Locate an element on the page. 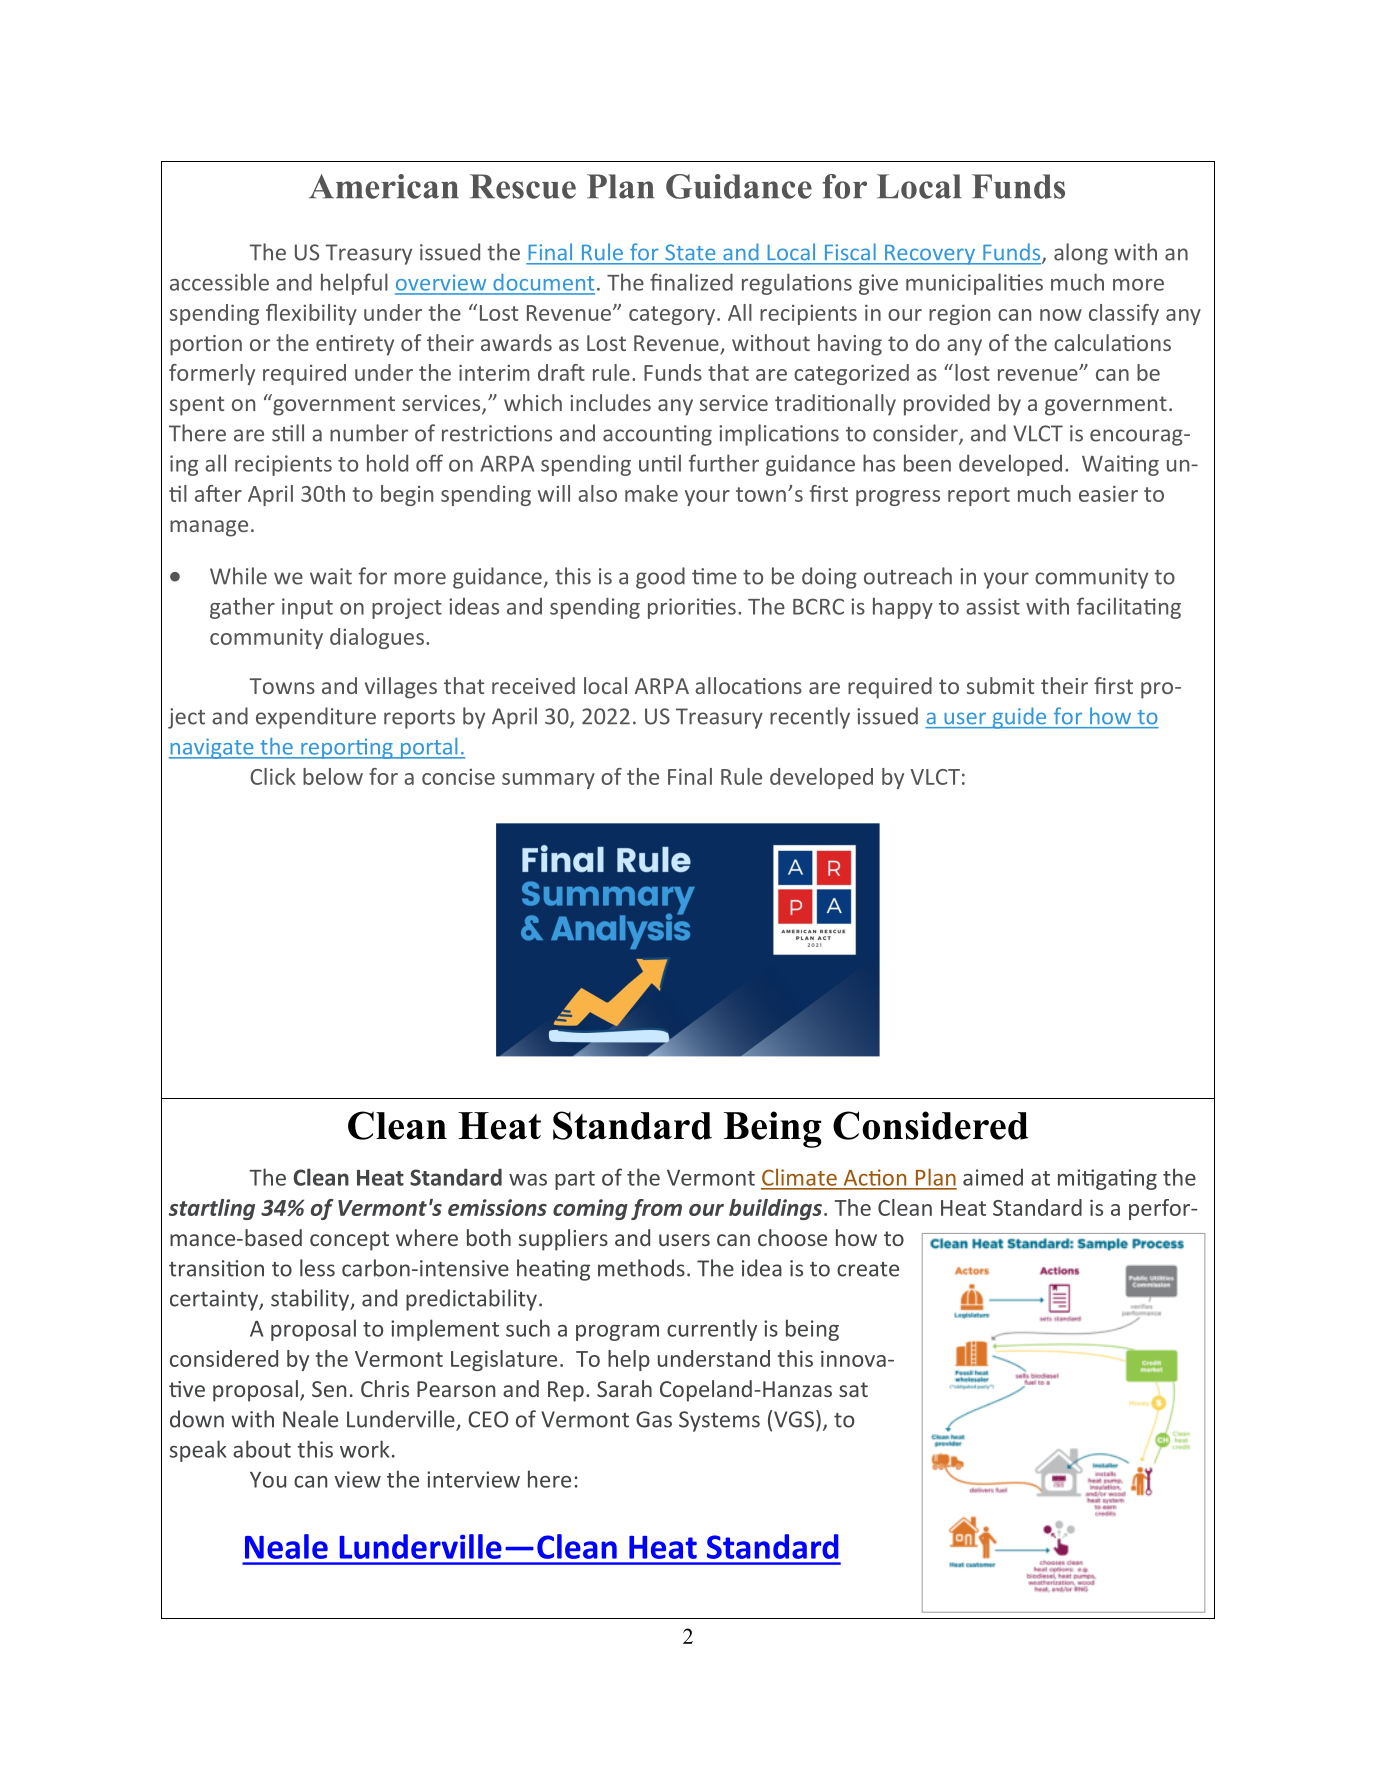 The image size is (1376, 1780). along is located at coordinates (1081, 254).
